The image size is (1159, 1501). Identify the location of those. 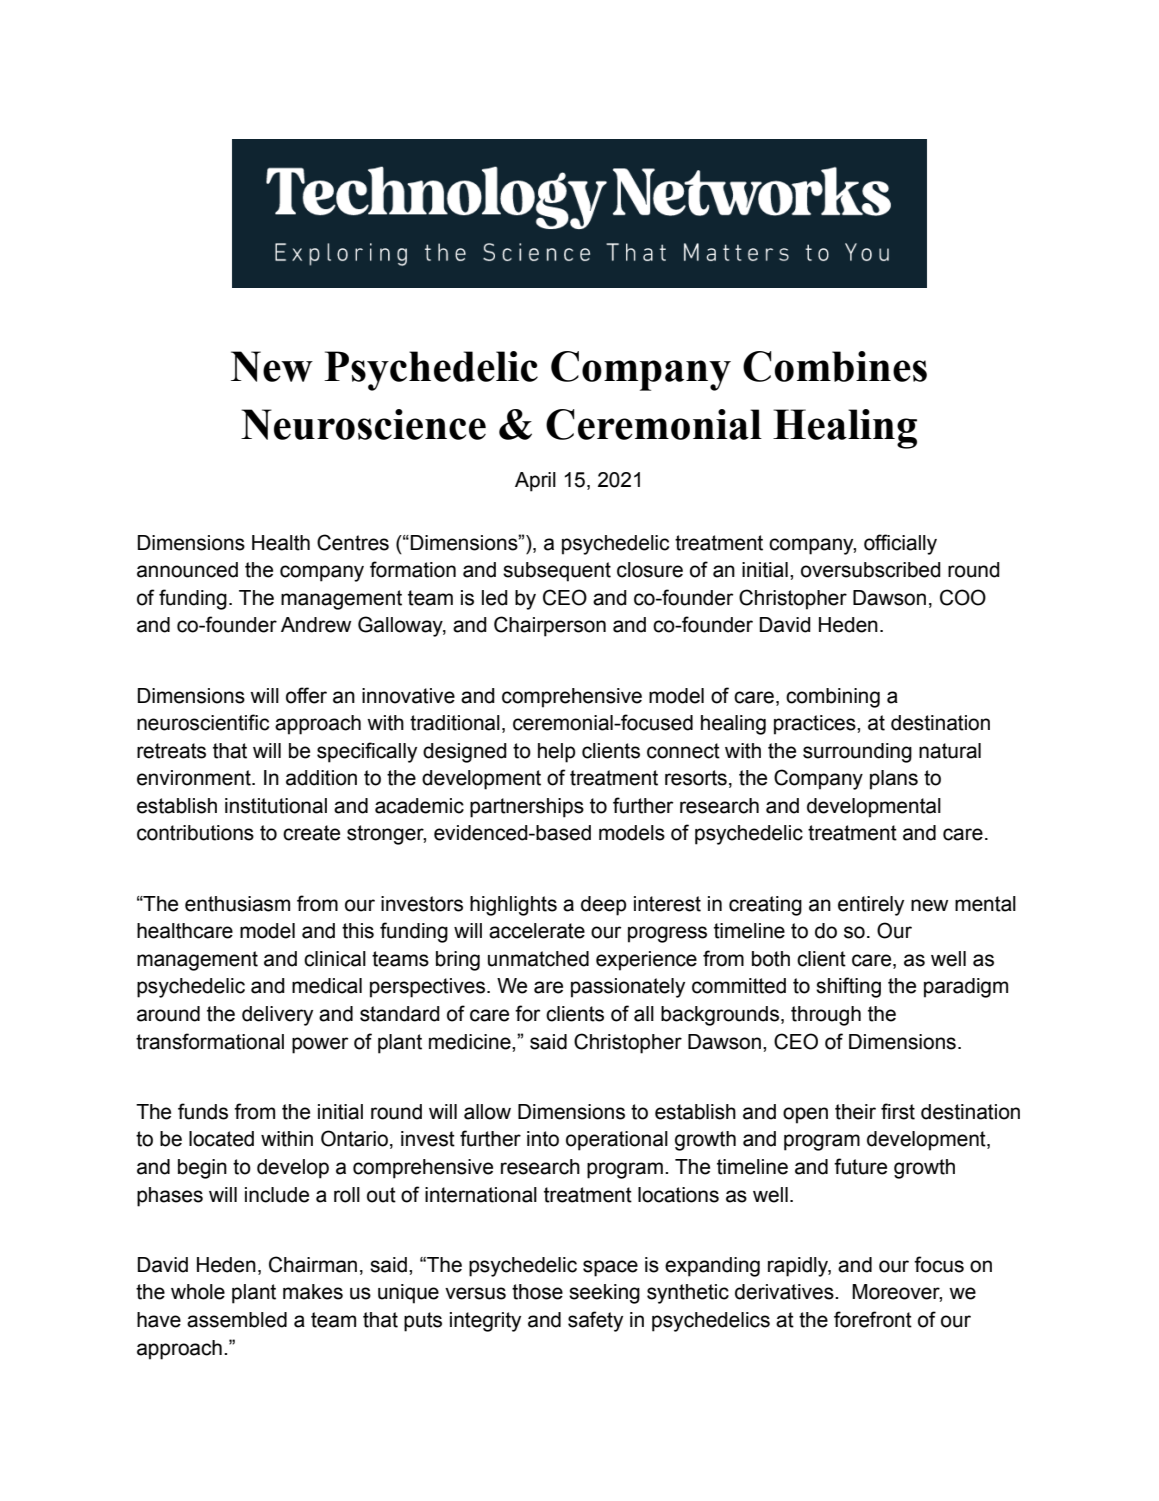
(537, 1292).
